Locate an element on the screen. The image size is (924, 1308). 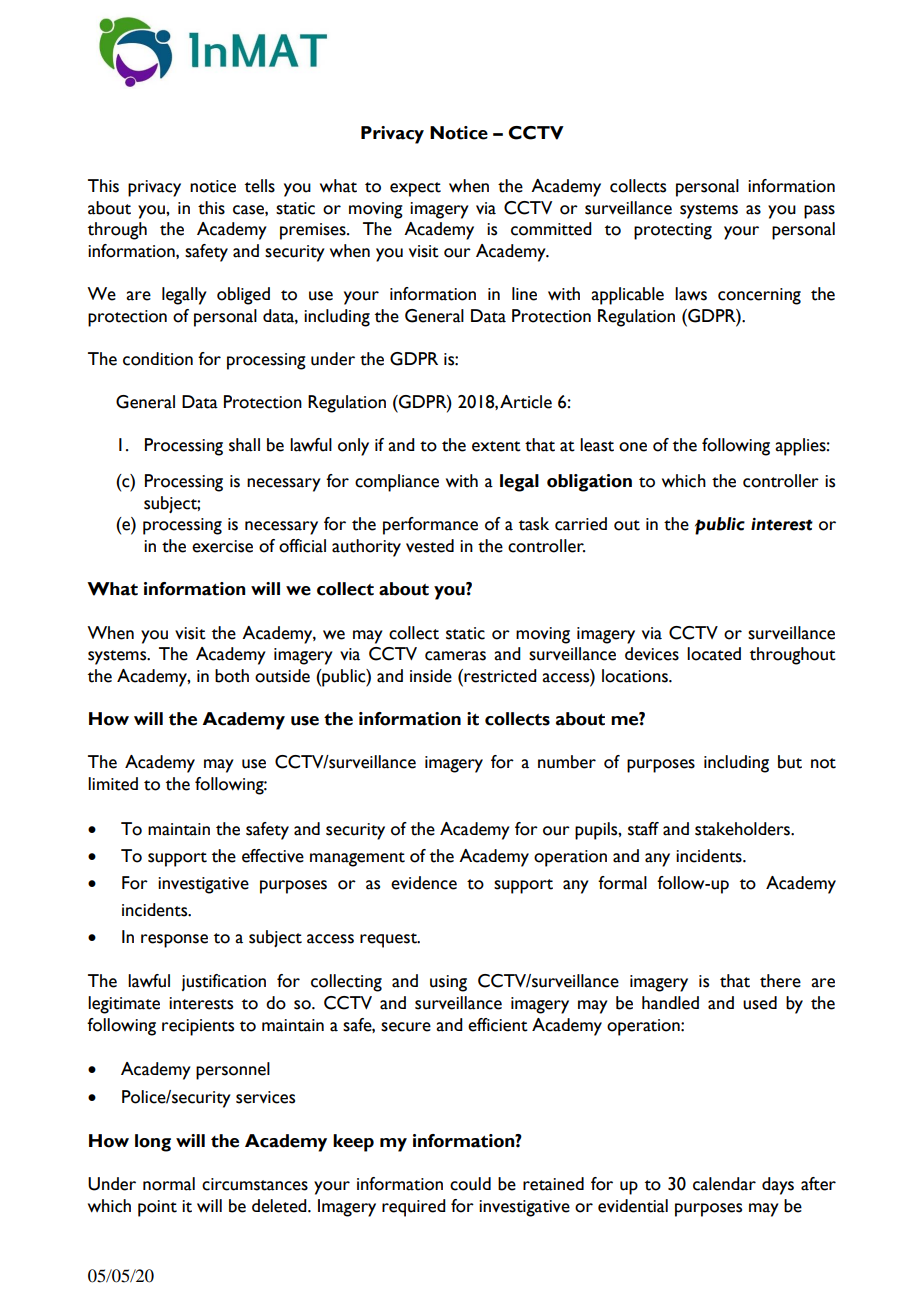
stakeholders is located at coordinates (743, 829).
